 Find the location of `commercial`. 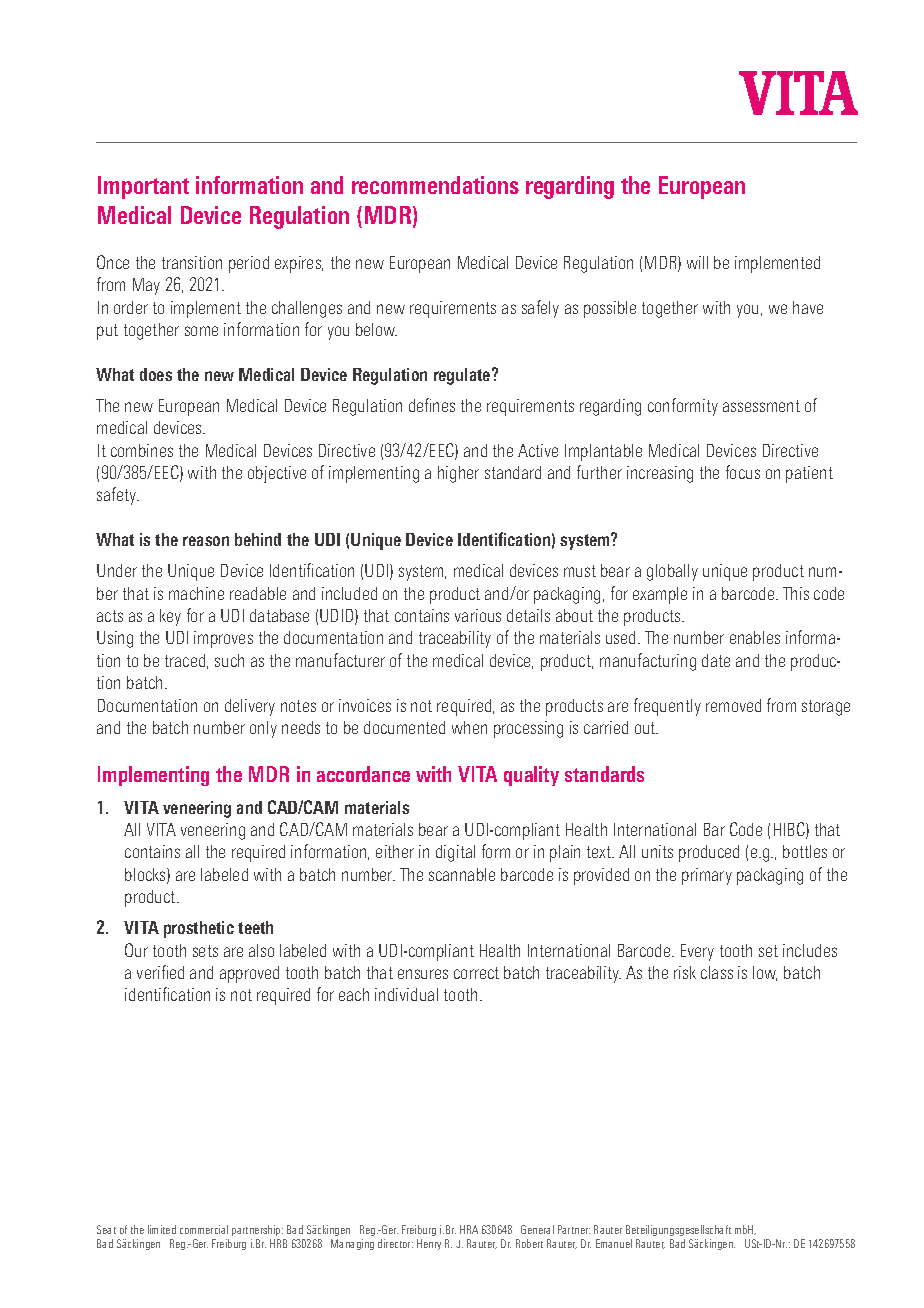

commercial is located at coordinates (204, 1229).
